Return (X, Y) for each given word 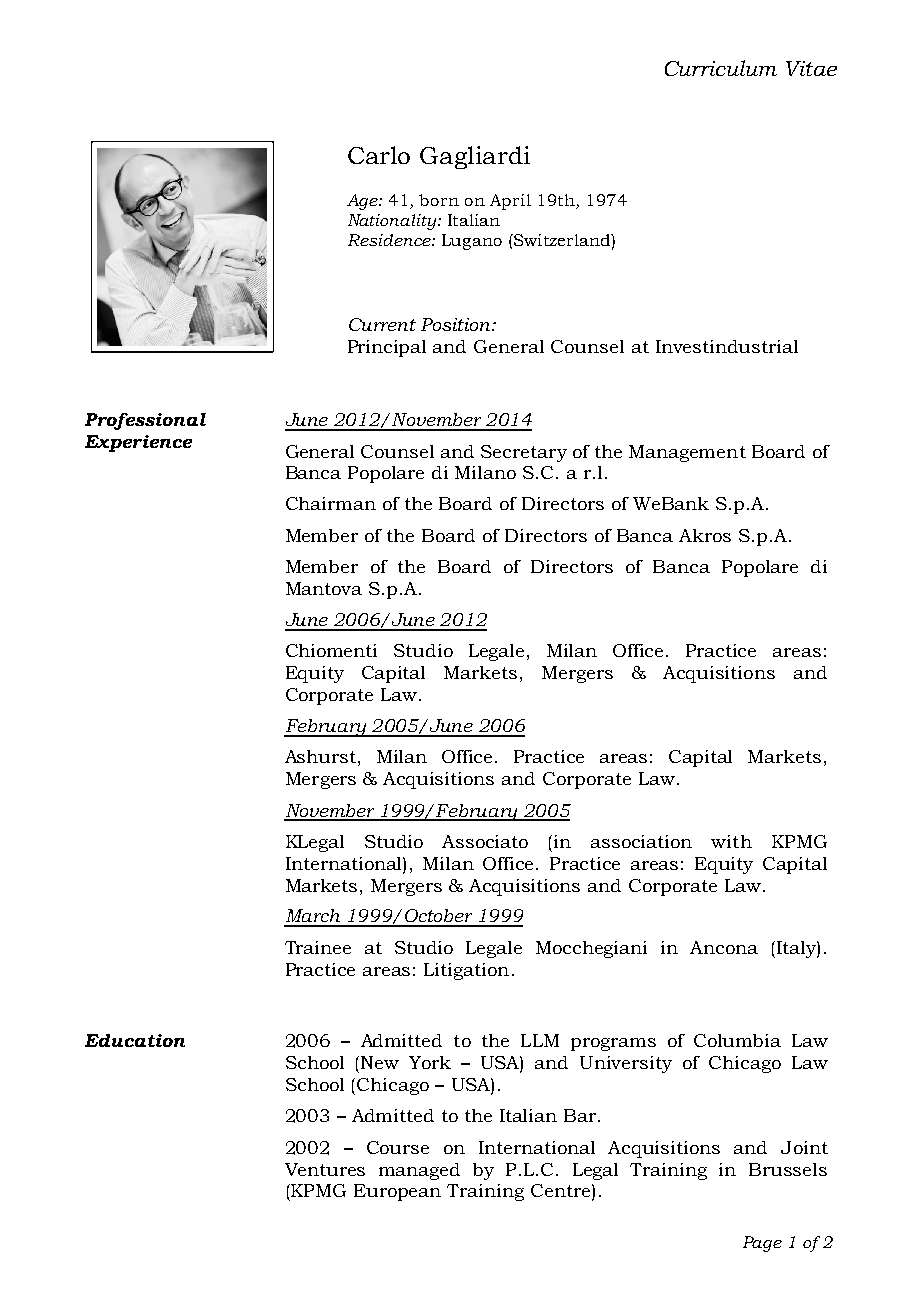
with (731, 841)
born (439, 200)
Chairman (331, 503)
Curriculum (721, 68)
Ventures (325, 1169)
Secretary (524, 453)
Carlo (379, 155)
